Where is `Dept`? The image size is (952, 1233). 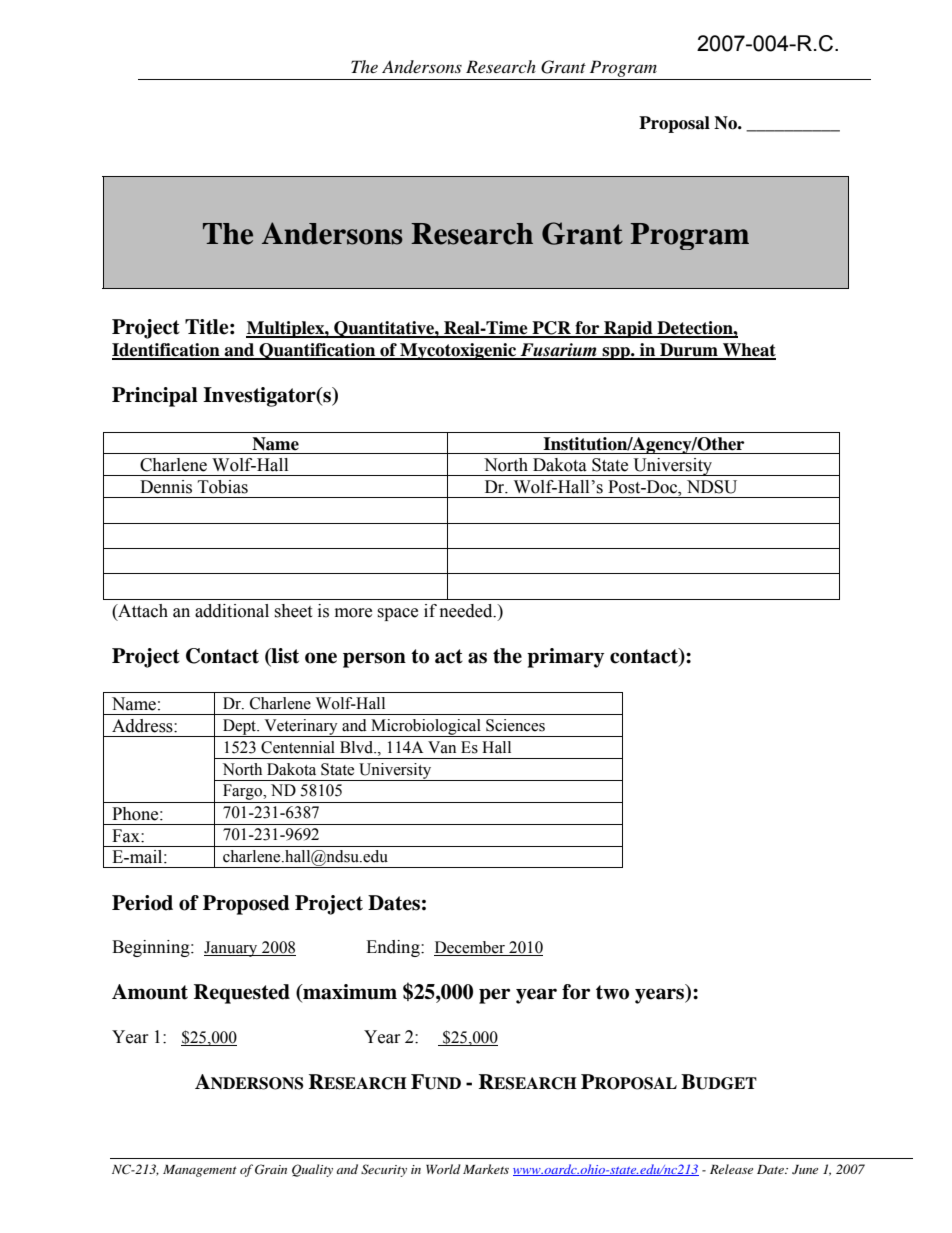
Dept is located at coordinates (239, 728).
